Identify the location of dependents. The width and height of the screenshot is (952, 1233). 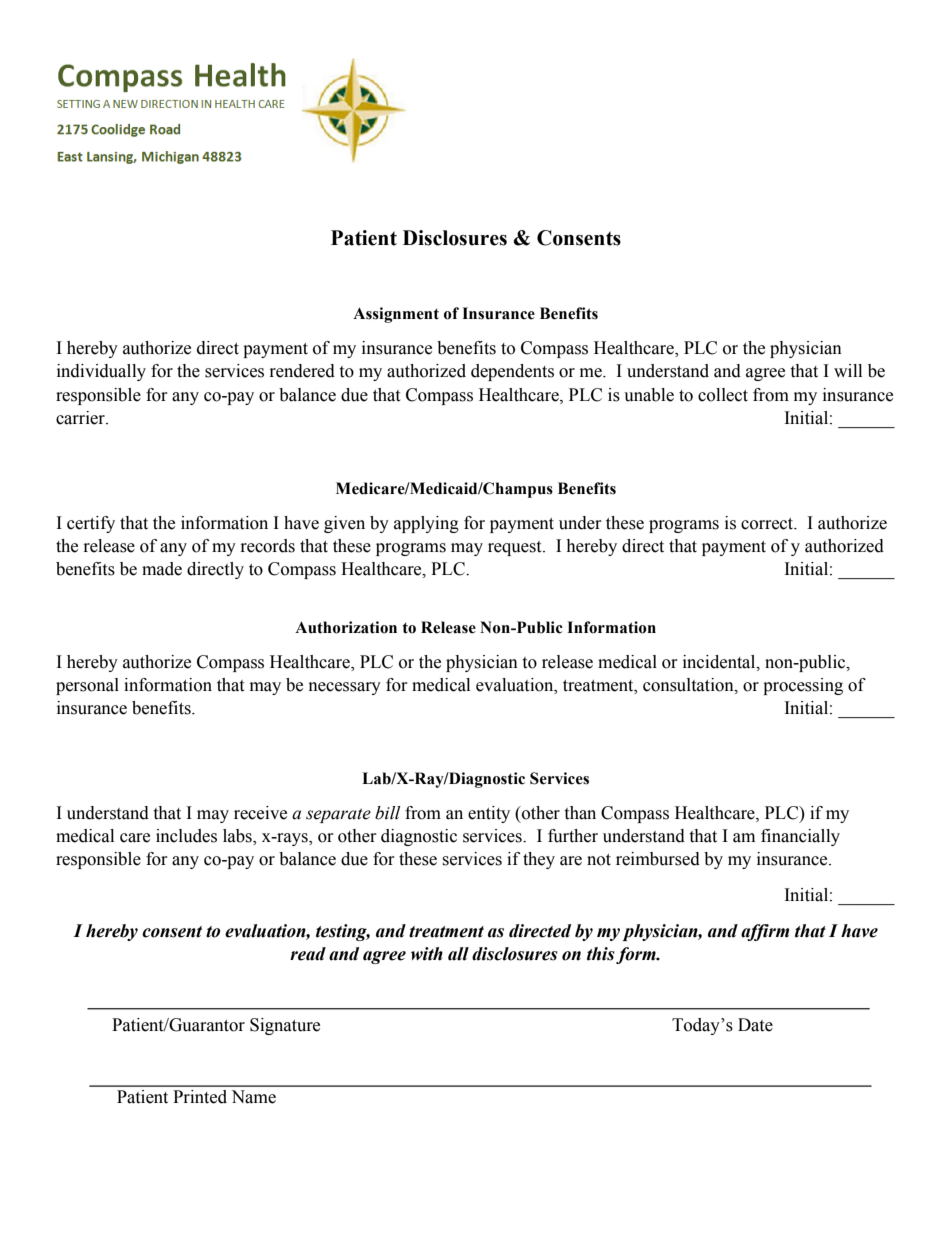
(512, 372).
